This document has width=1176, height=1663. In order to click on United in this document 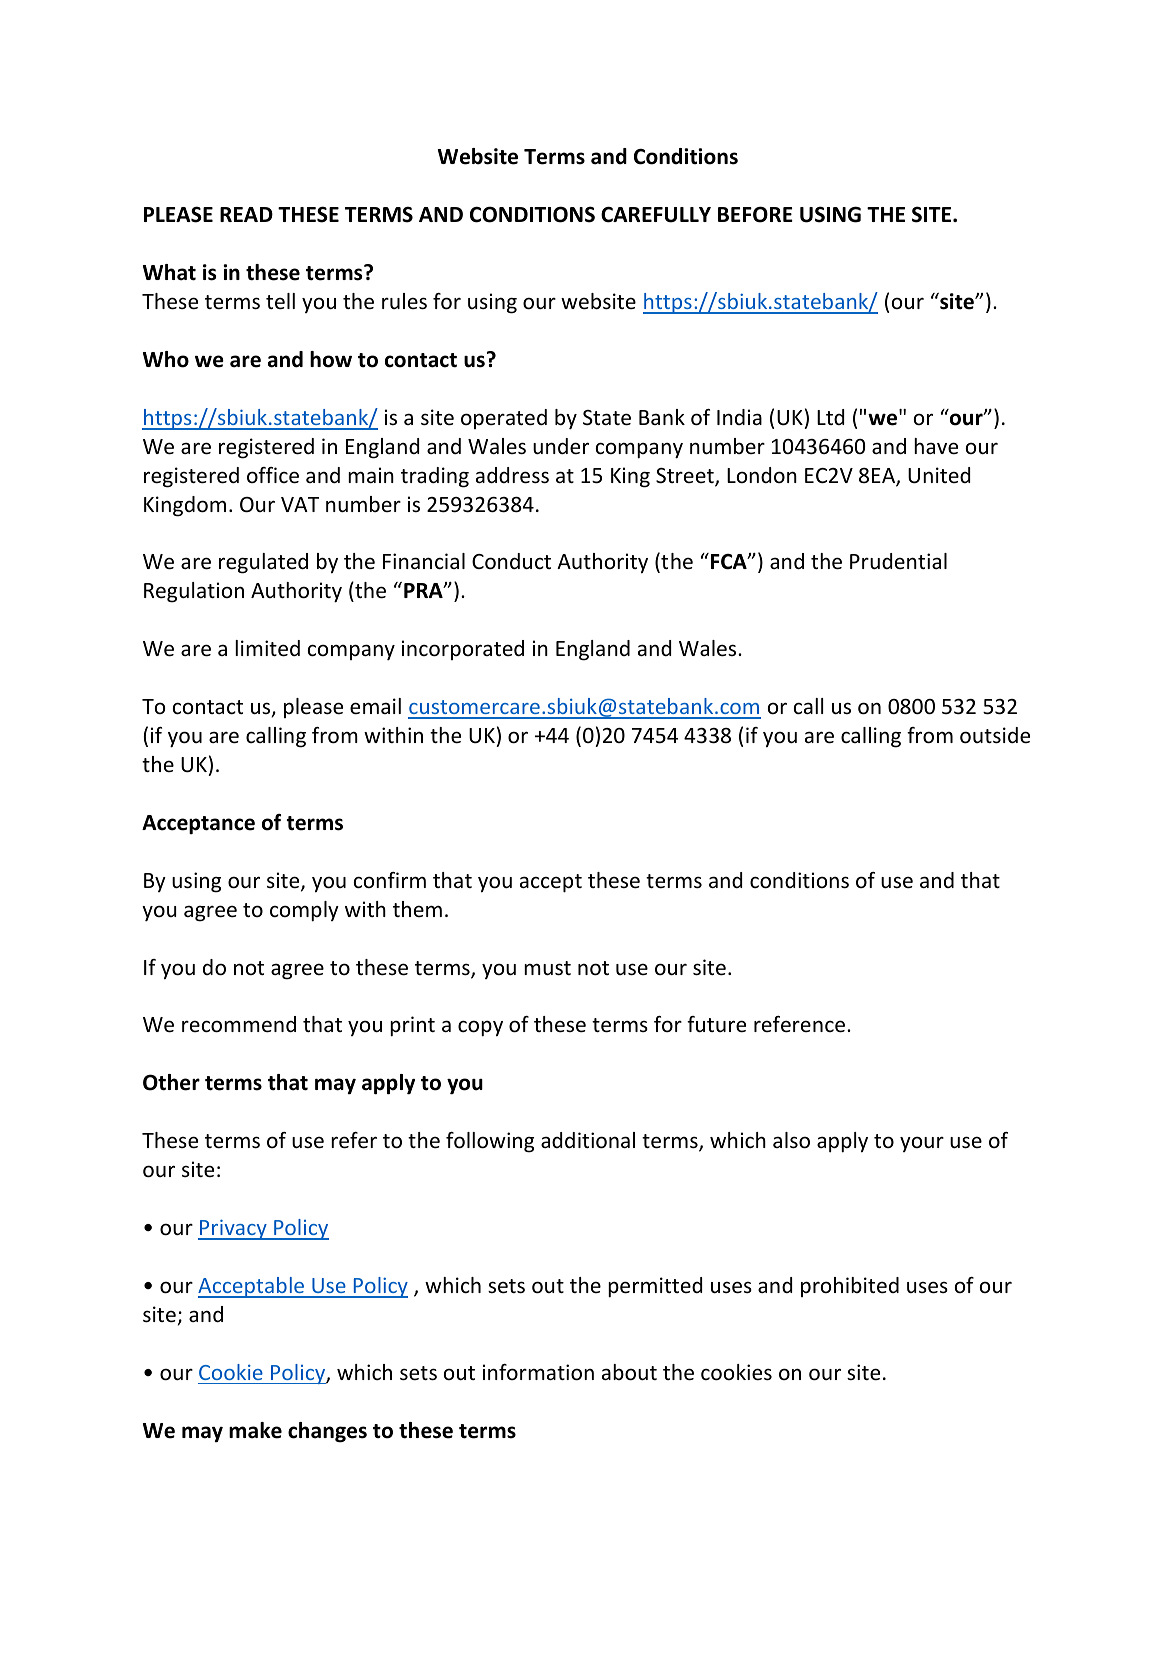, I will do `click(939, 475)`.
